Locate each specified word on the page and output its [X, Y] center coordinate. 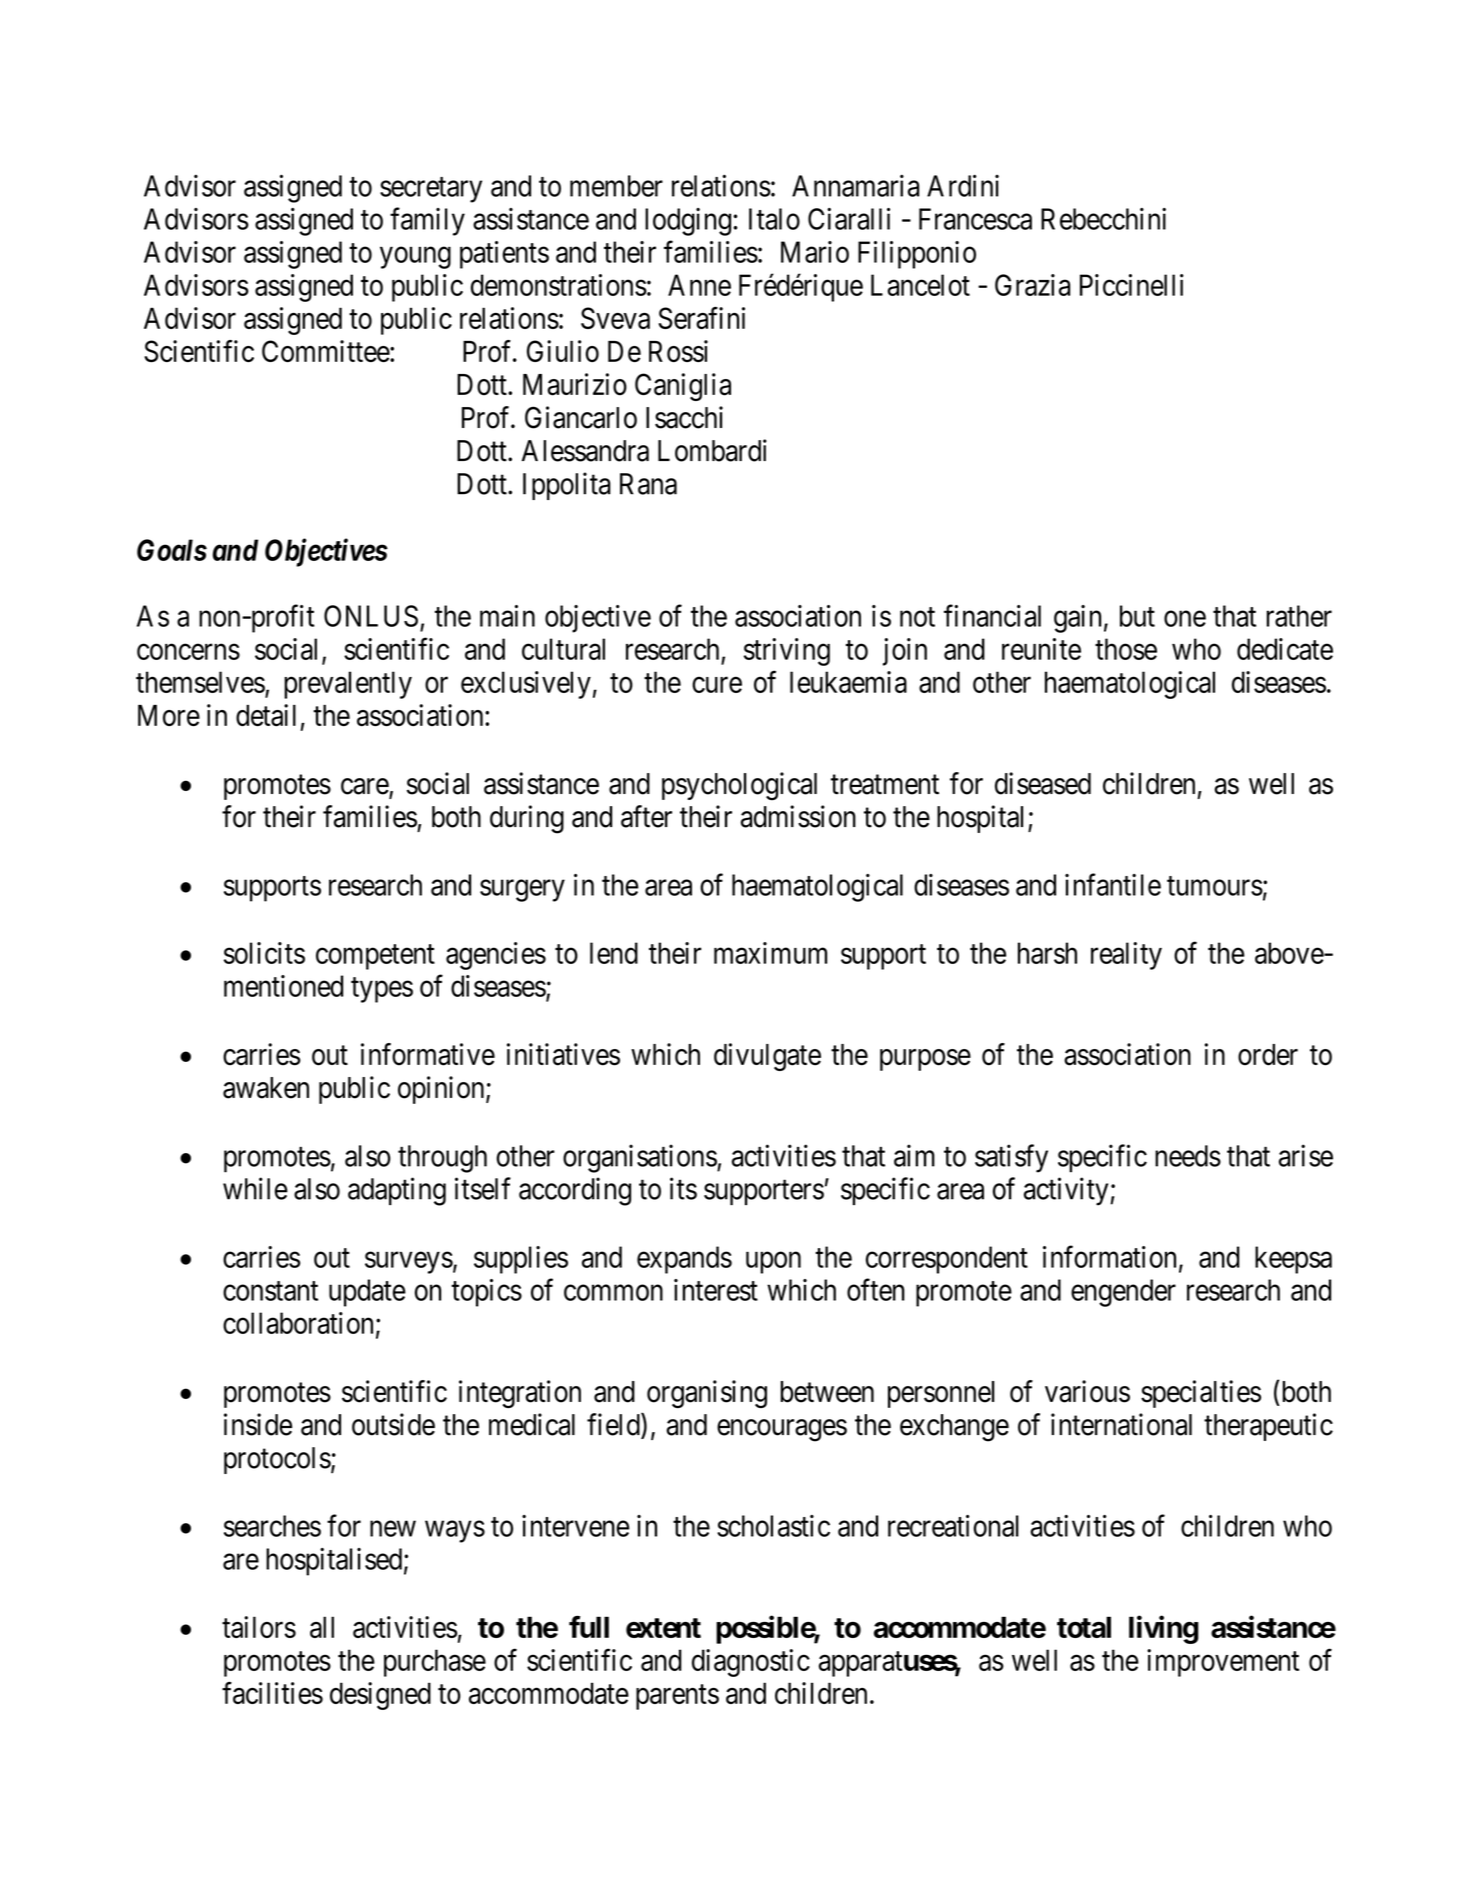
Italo [774, 219]
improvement [1223, 1663]
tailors [259, 1627]
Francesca [975, 219]
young [415, 258]
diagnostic [751, 1663]
